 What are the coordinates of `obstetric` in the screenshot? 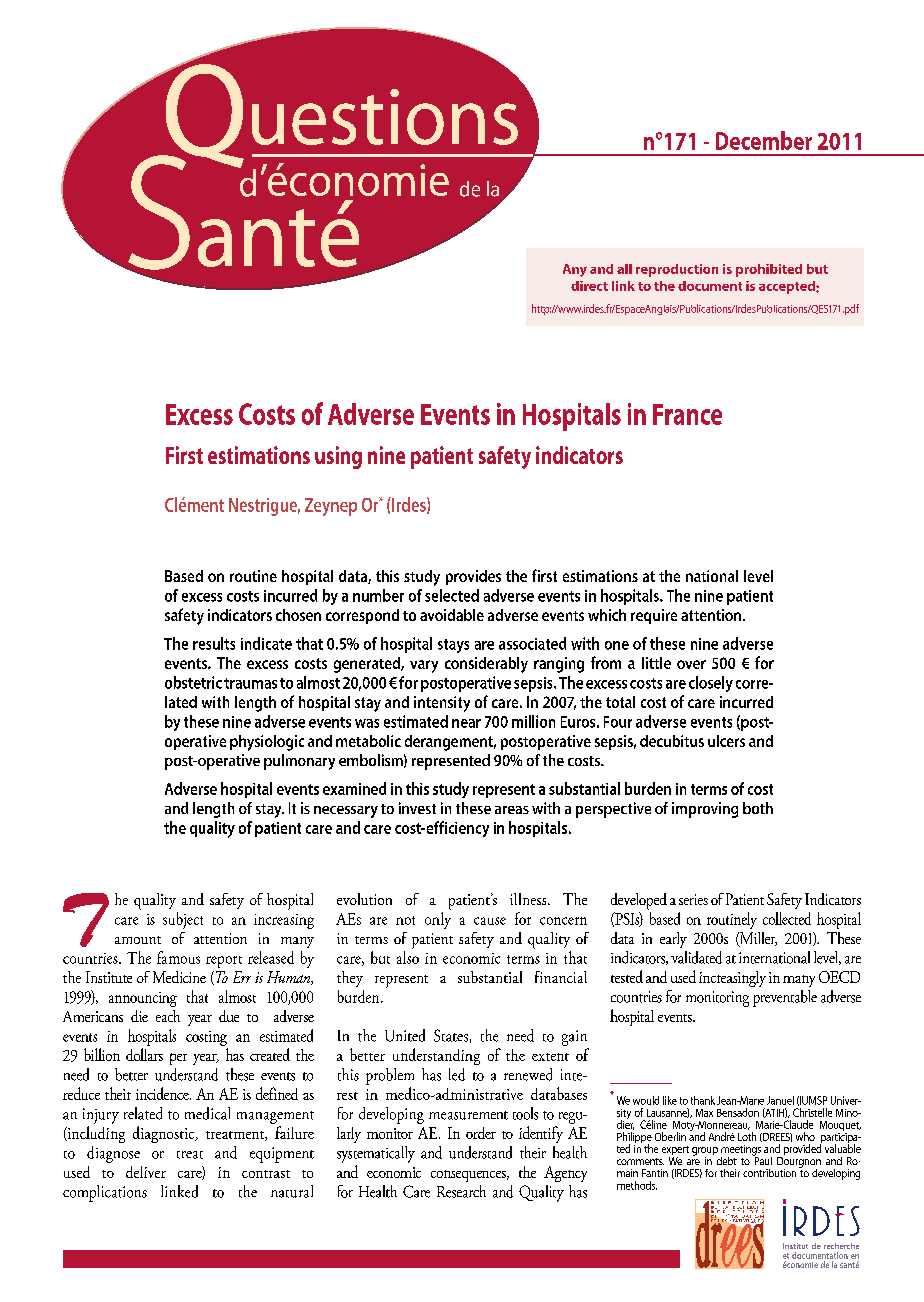 It's located at (193, 682).
